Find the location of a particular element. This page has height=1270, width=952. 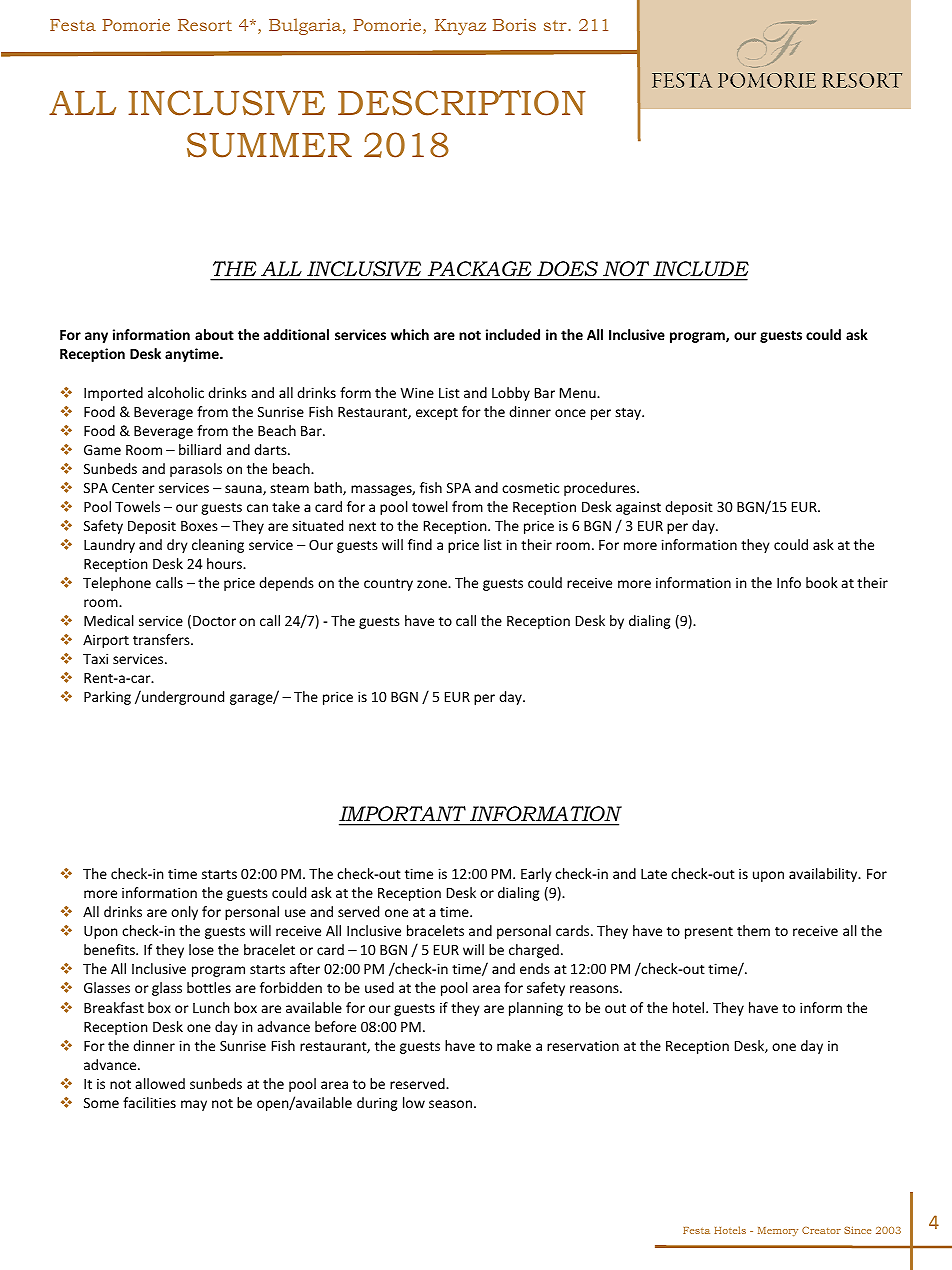

Early is located at coordinates (536, 875).
